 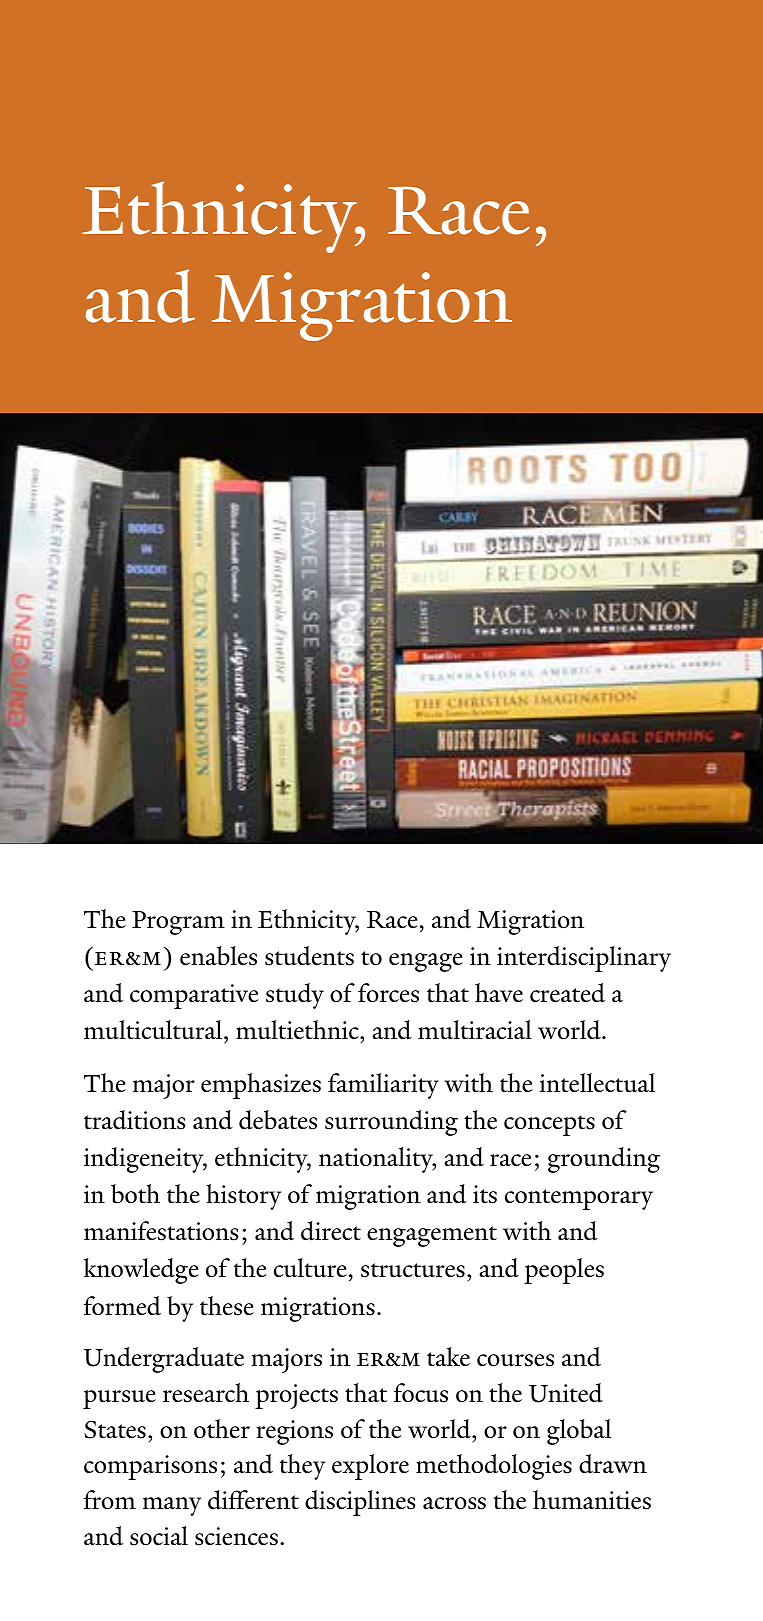 What do you see at coordinates (360, 1503) in the screenshot?
I see `disciplines` at bounding box center [360, 1503].
